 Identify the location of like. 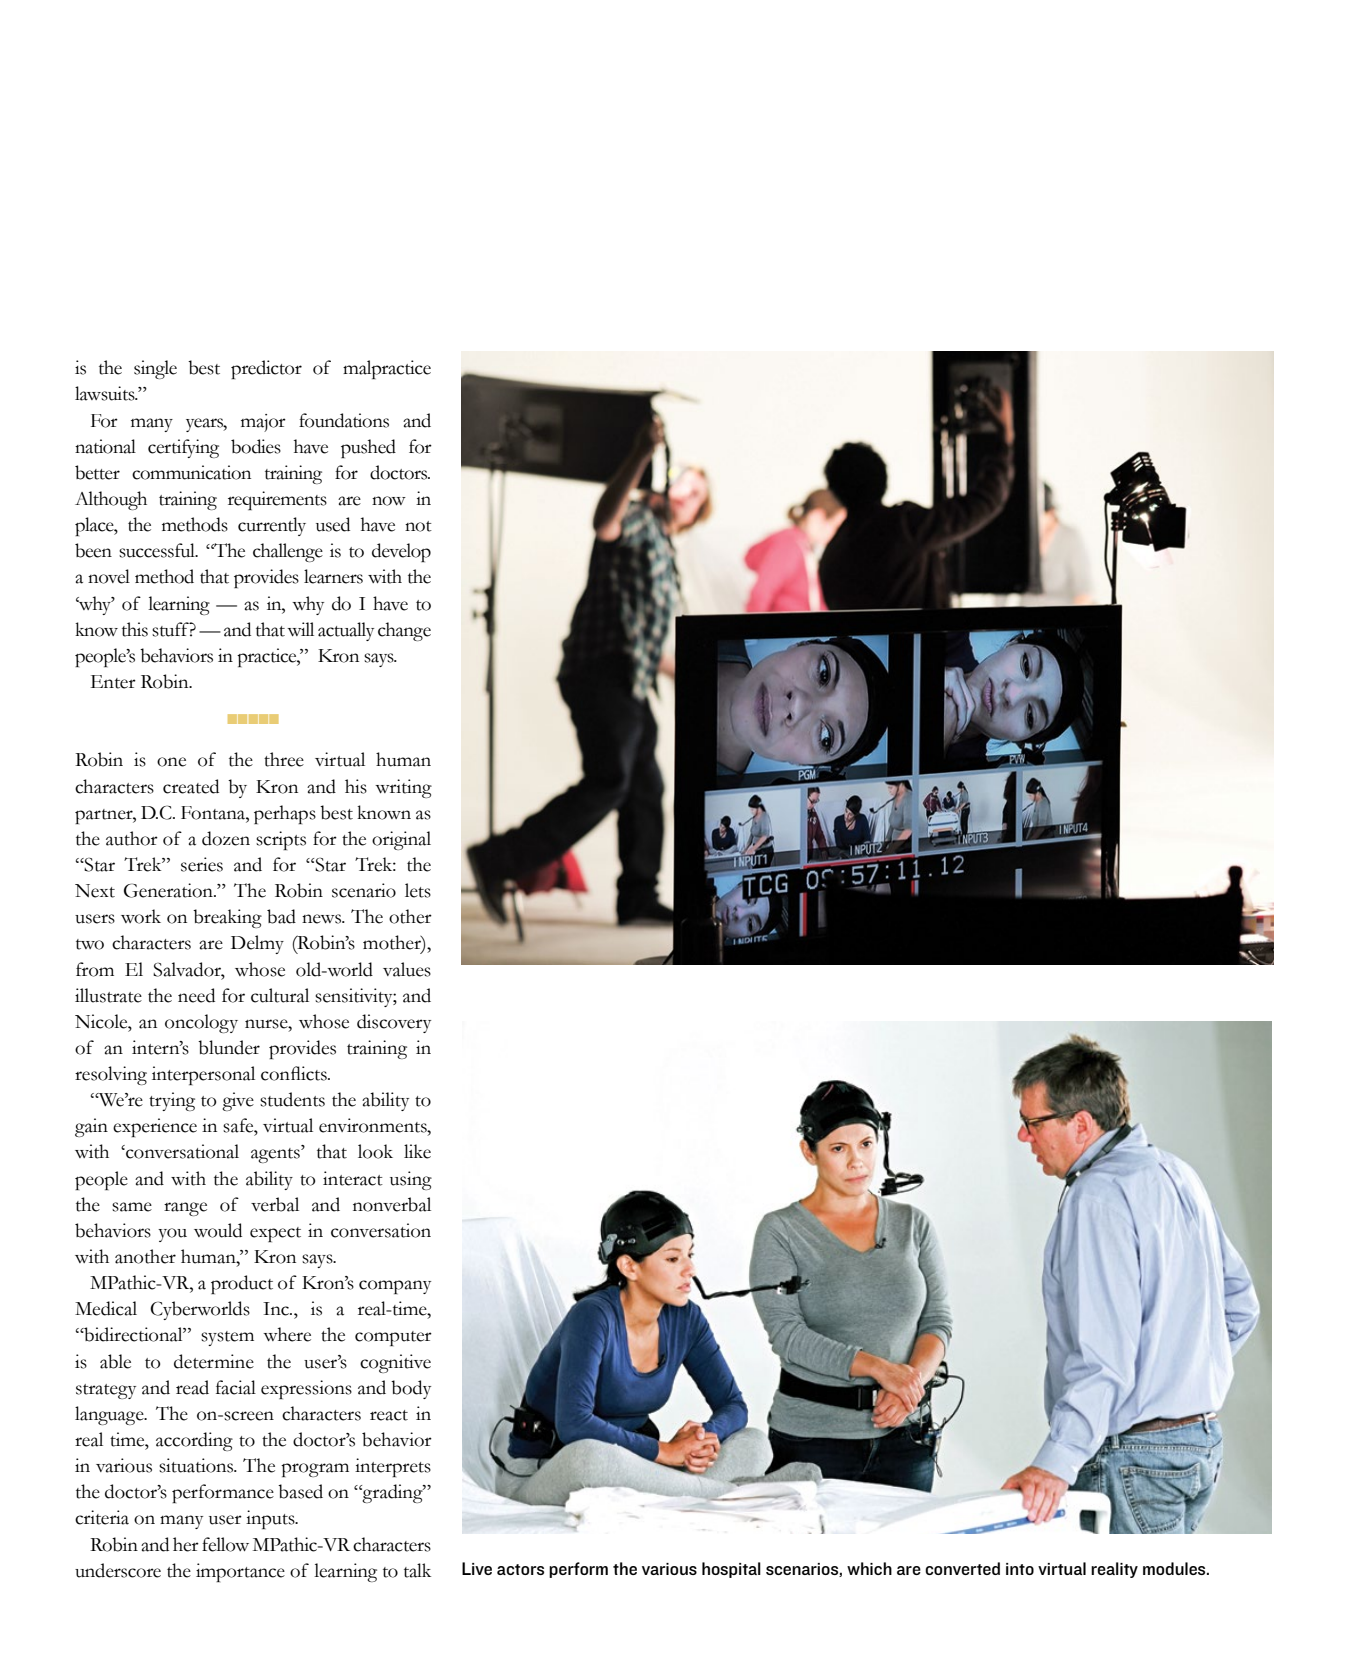
(417, 1151).
